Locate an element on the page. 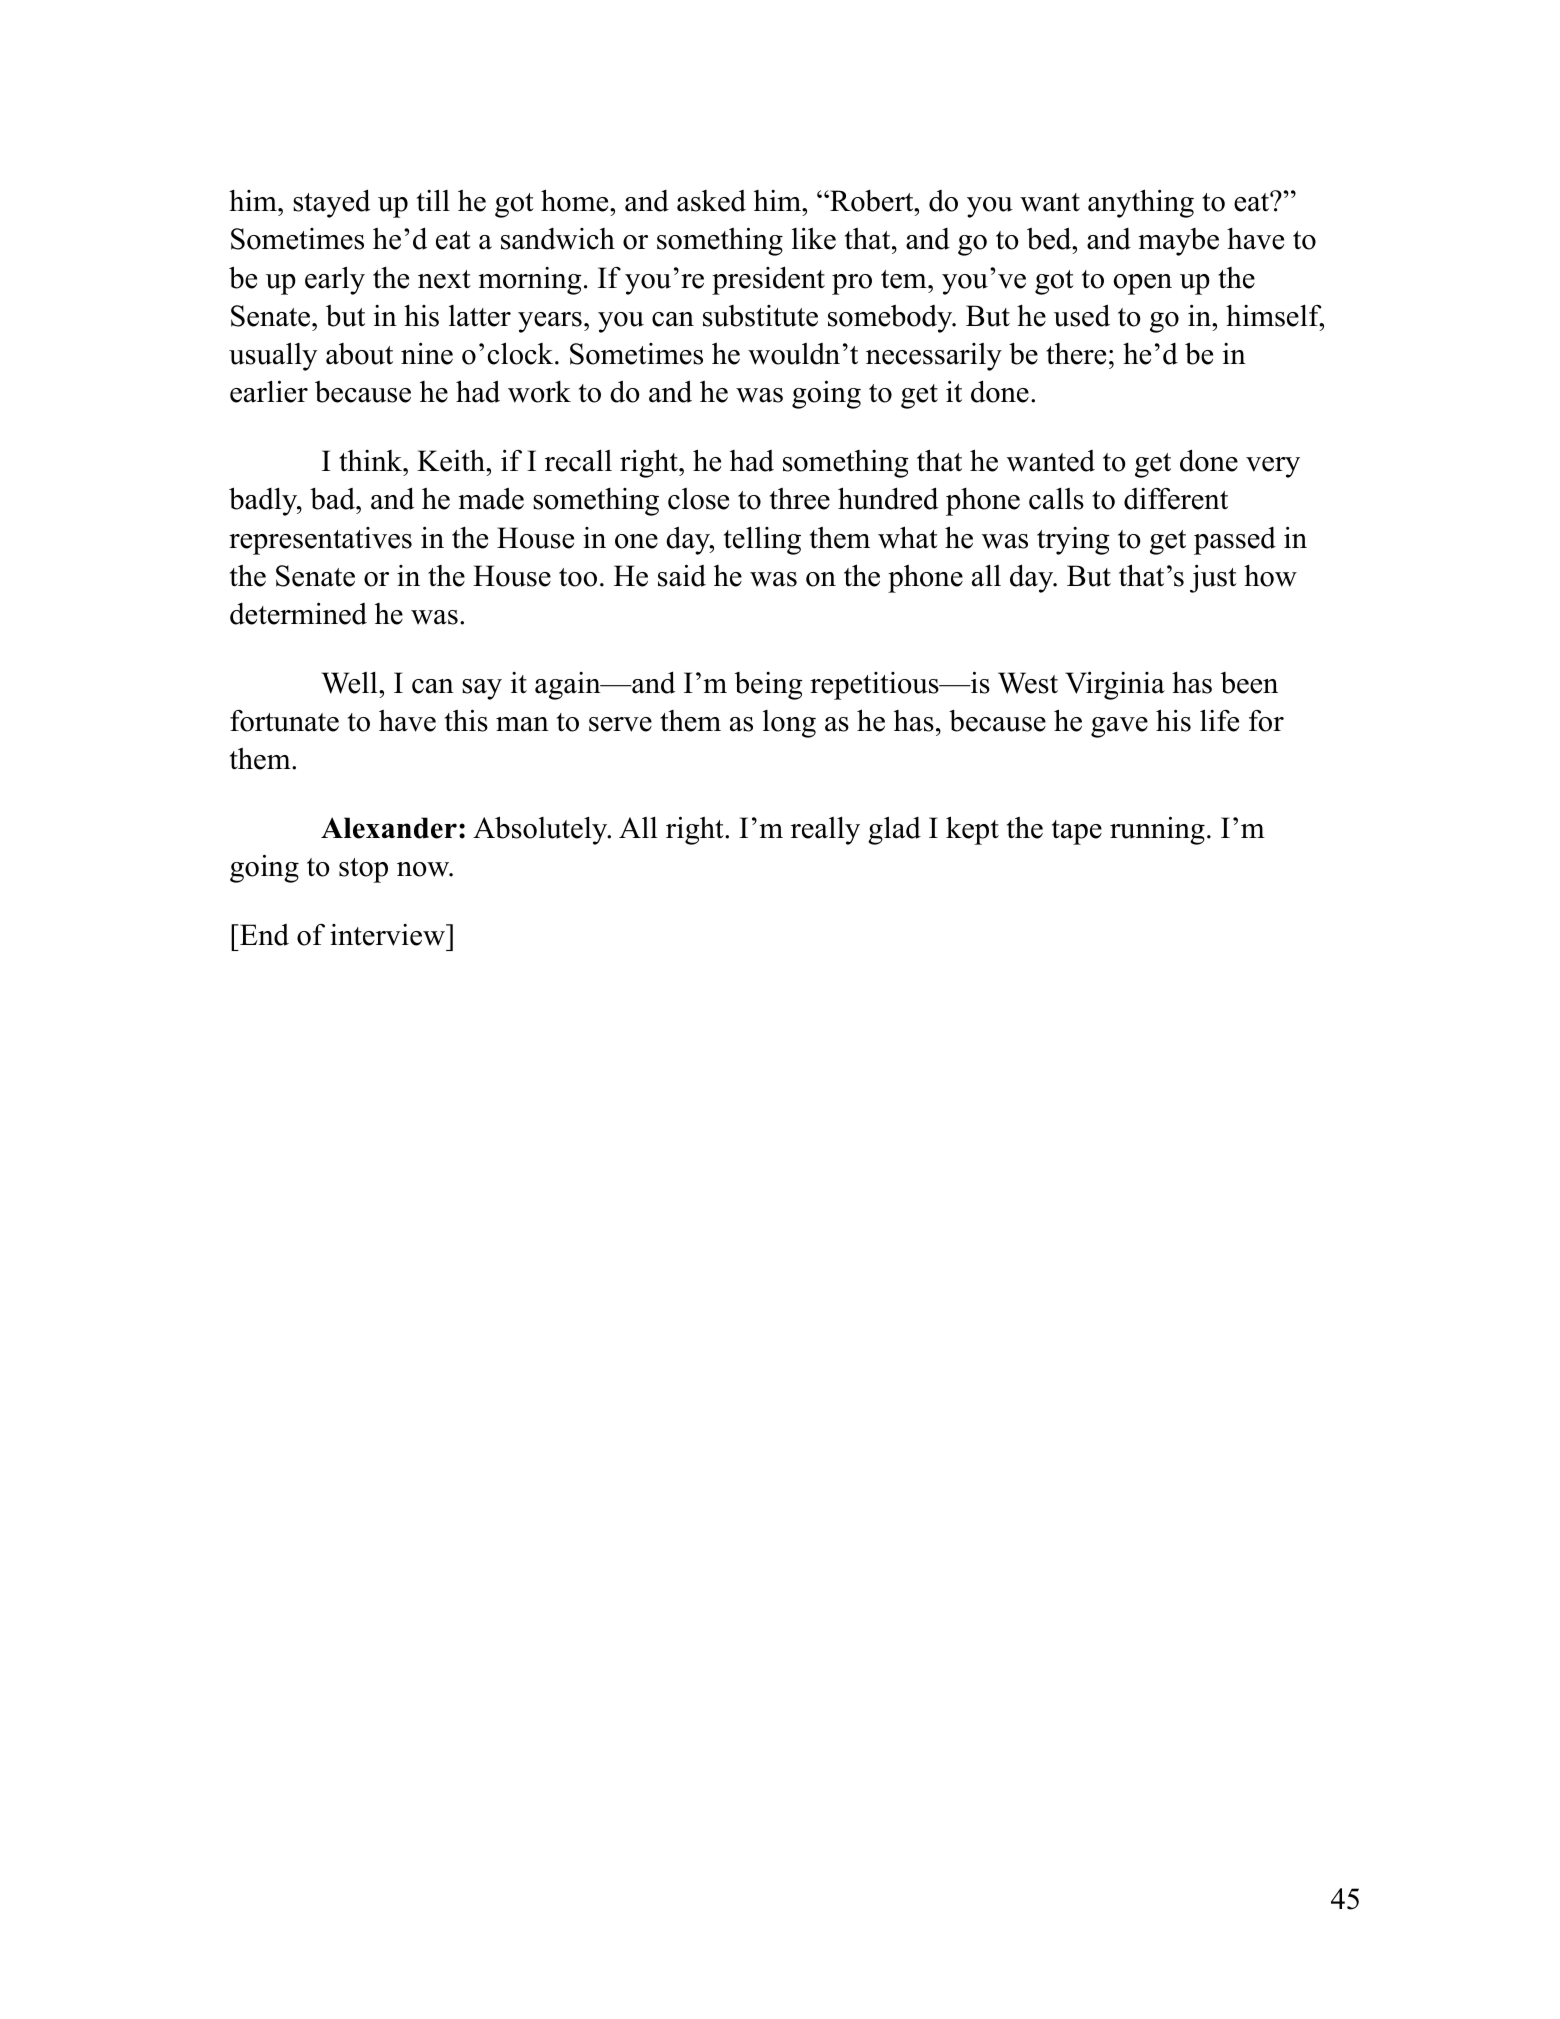  Virginia is located at coordinates (1115, 685).
